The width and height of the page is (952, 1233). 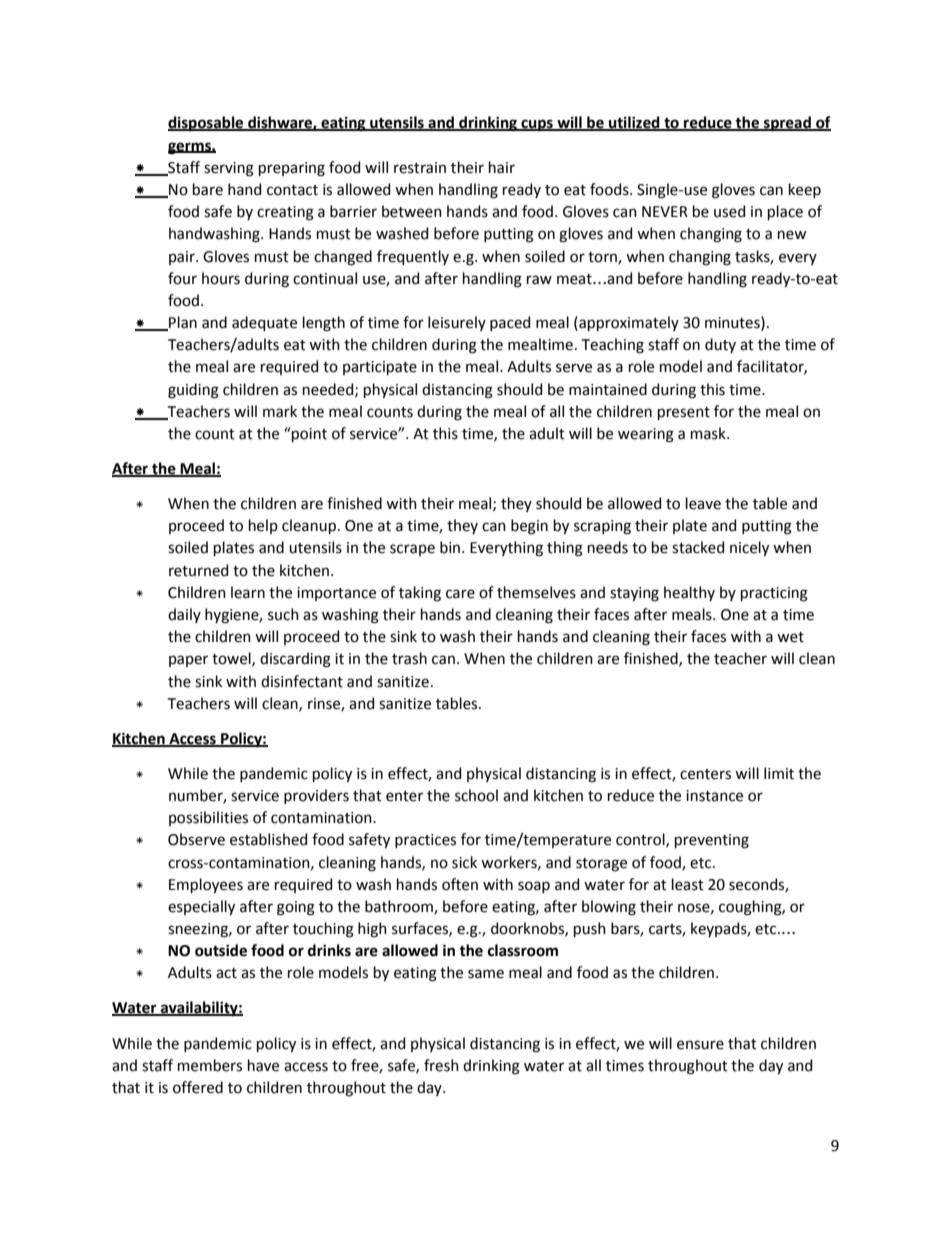 I want to click on mask, so click(x=709, y=433).
